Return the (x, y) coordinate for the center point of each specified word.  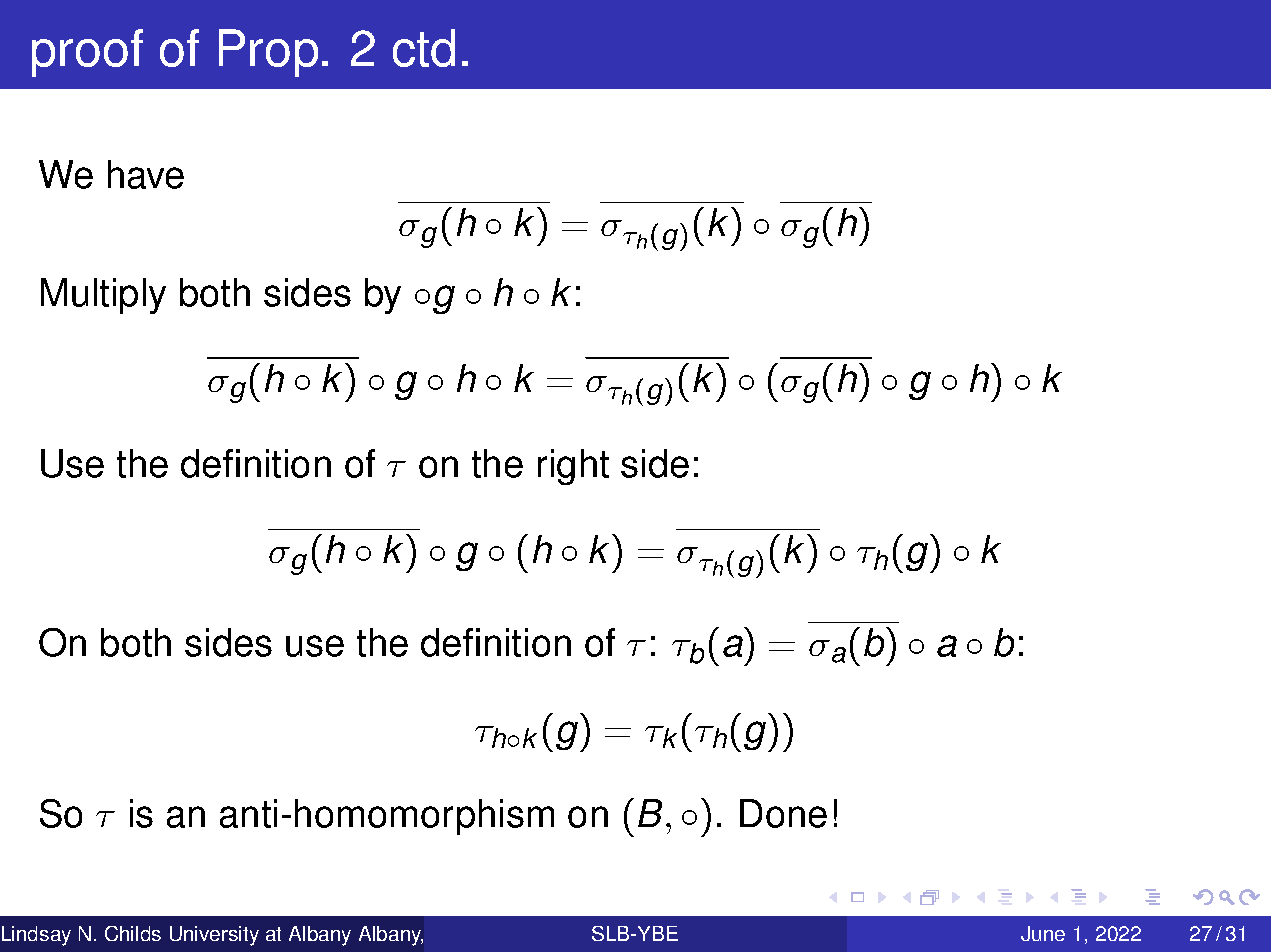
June (1043, 933)
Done (783, 813)
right (573, 467)
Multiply (103, 296)
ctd (424, 48)
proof (87, 53)
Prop (268, 53)
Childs (133, 933)
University (214, 936)
